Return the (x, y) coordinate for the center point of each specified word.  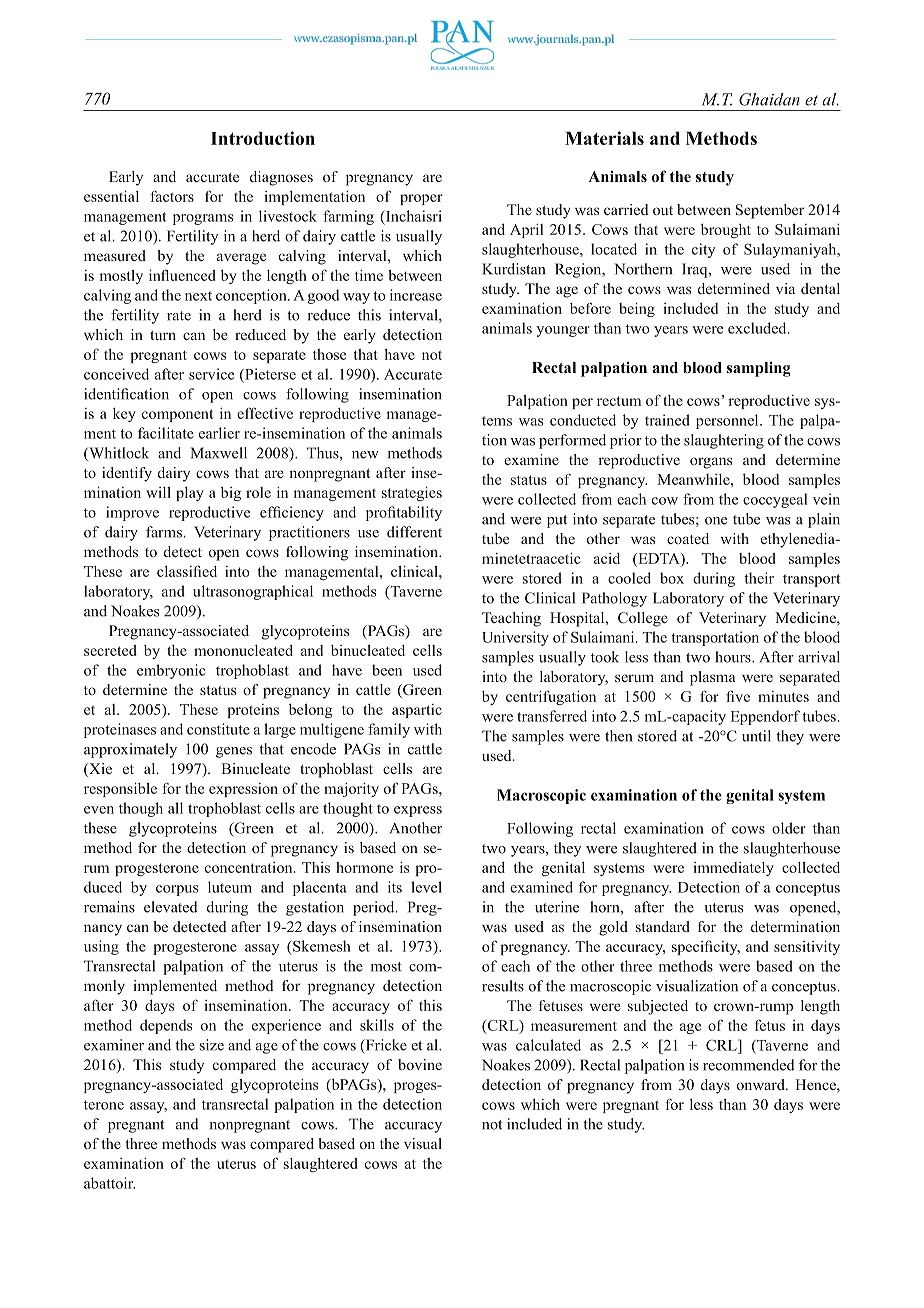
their (759, 578)
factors (172, 196)
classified (187, 571)
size (212, 1045)
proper (421, 199)
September (770, 211)
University (515, 638)
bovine (420, 1064)
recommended (749, 1065)
